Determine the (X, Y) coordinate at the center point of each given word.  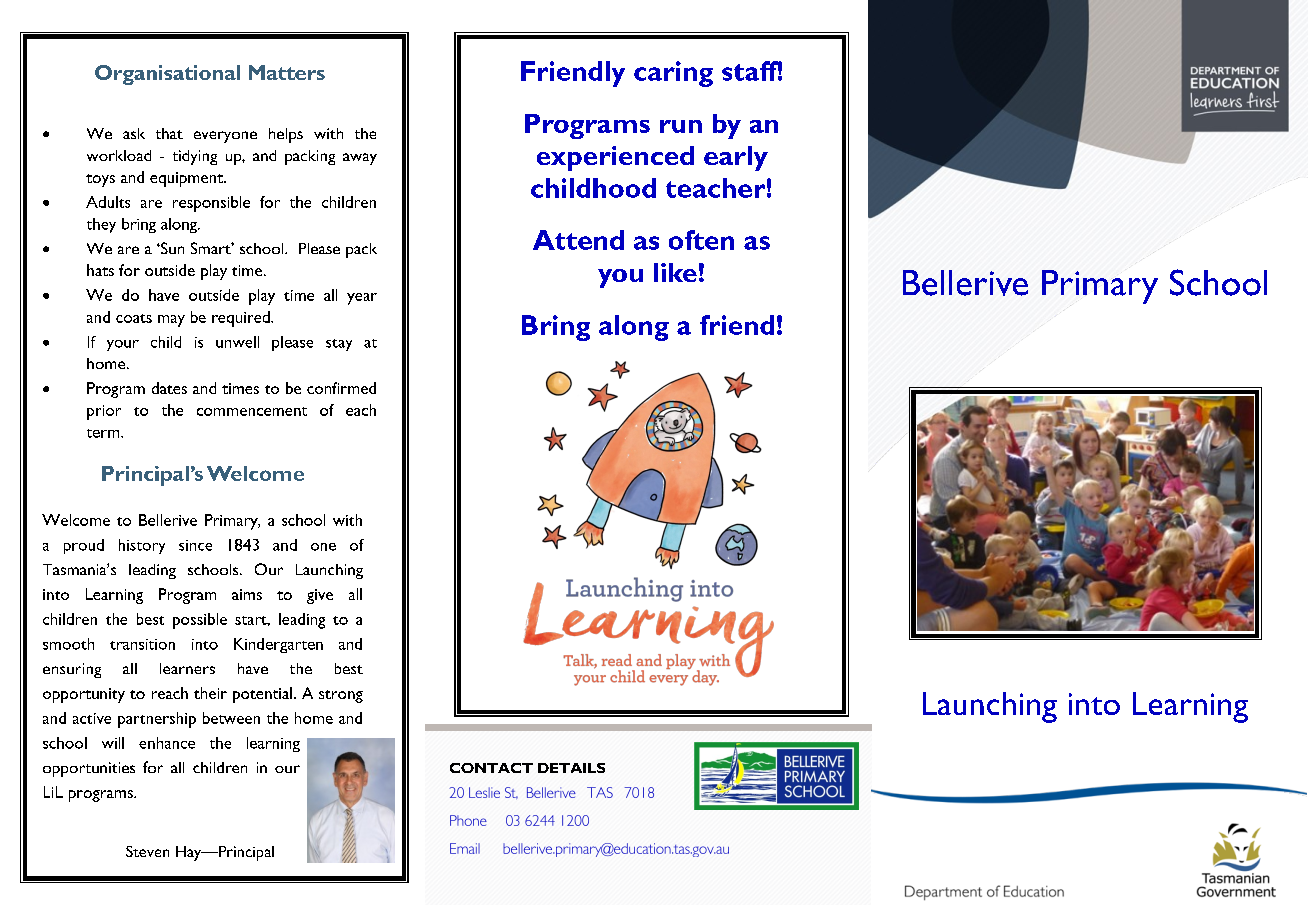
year (362, 299)
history (142, 546)
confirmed (341, 388)
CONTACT (491, 768)
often (701, 240)
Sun (171, 248)
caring (673, 74)
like (675, 272)
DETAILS (571, 768)
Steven (147, 851)
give (320, 596)
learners (187, 668)
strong (341, 696)
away (360, 159)
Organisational (167, 75)
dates (169, 388)
